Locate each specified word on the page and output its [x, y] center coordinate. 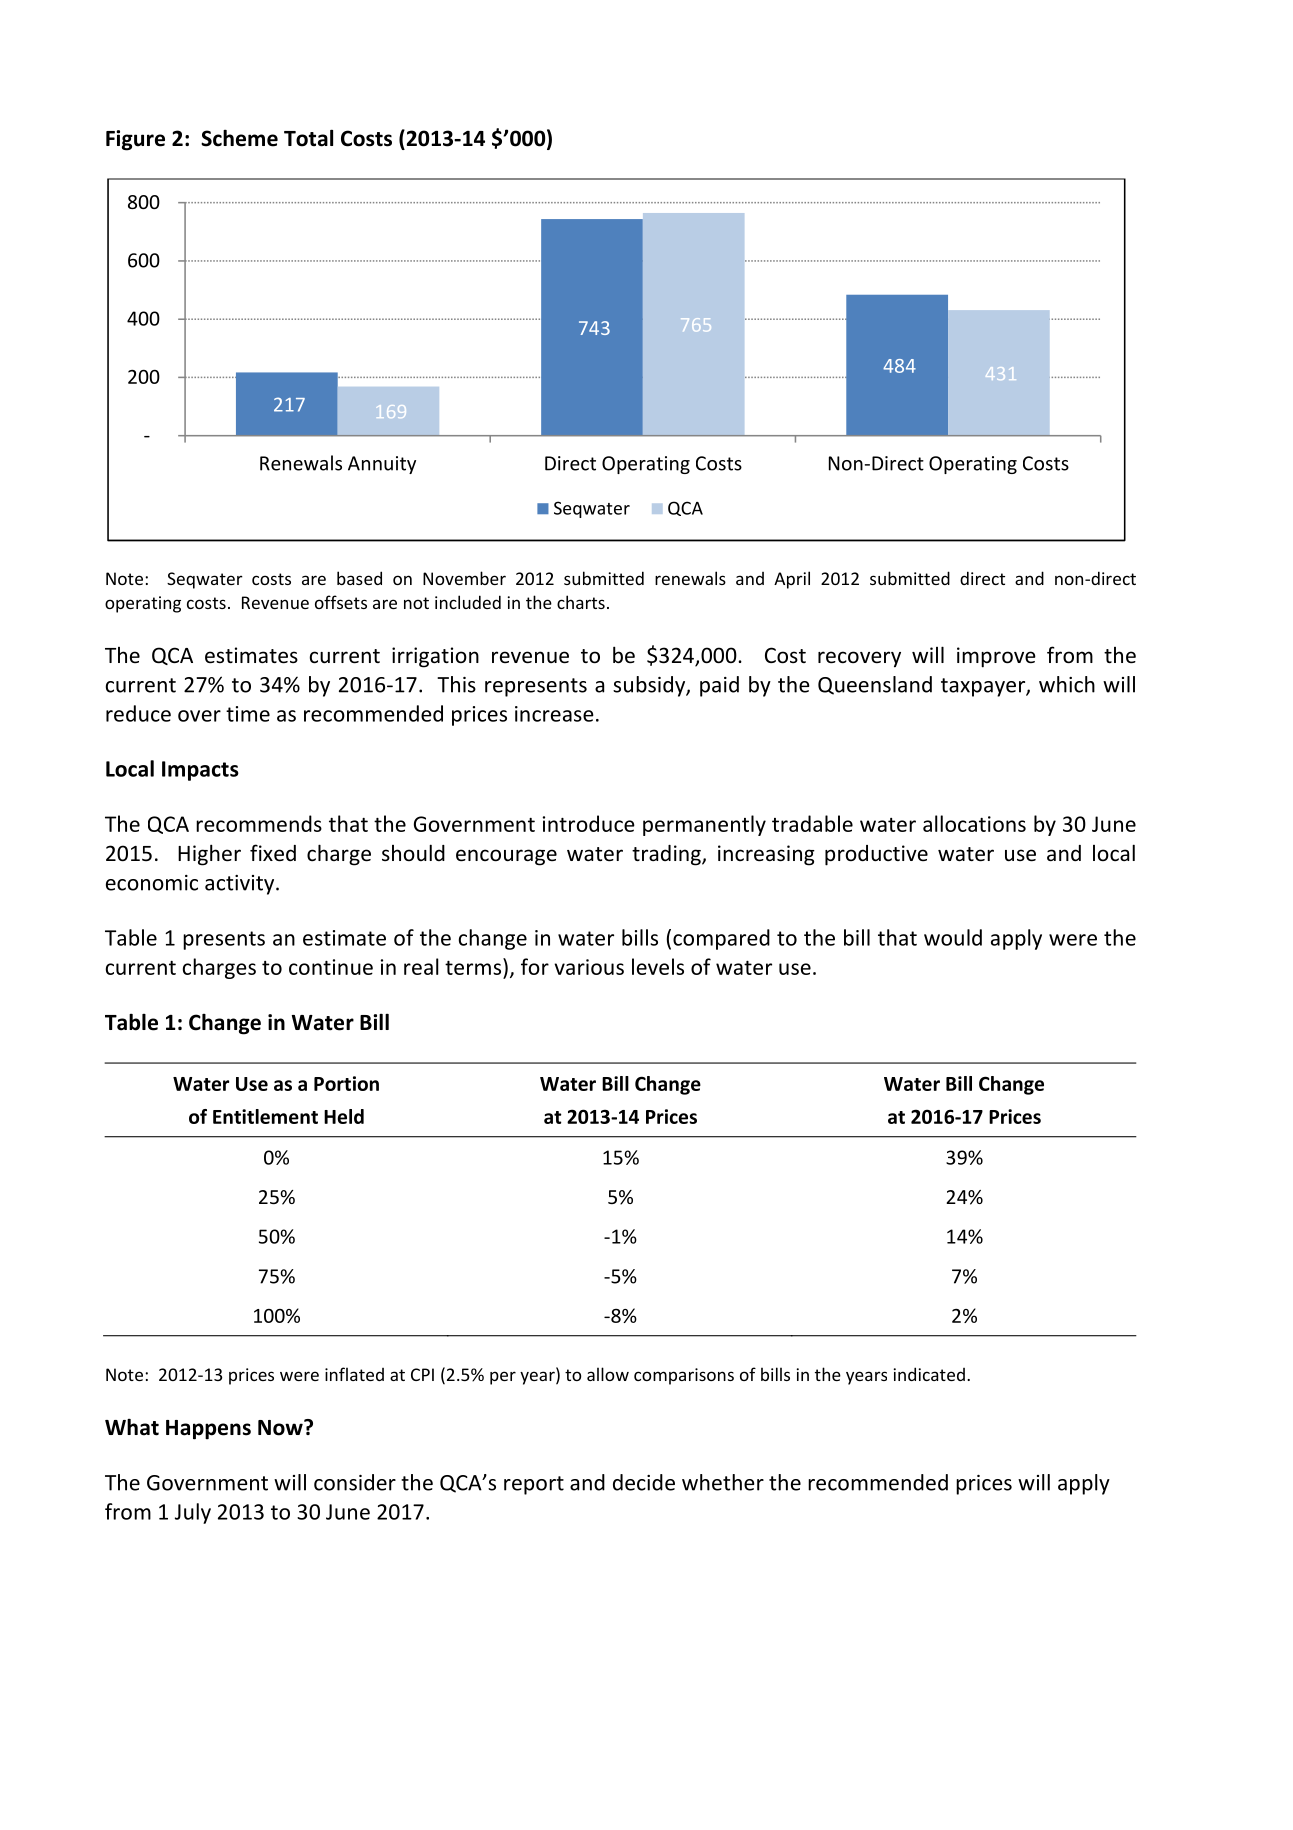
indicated [929, 1374]
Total [308, 138]
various [589, 967]
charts [581, 602]
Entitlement [265, 1116]
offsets [341, 602]
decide [644, 1482]
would [953, 937]
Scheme [239, 138]
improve [996, 657]
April [792, 580]
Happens [208, 1430]
